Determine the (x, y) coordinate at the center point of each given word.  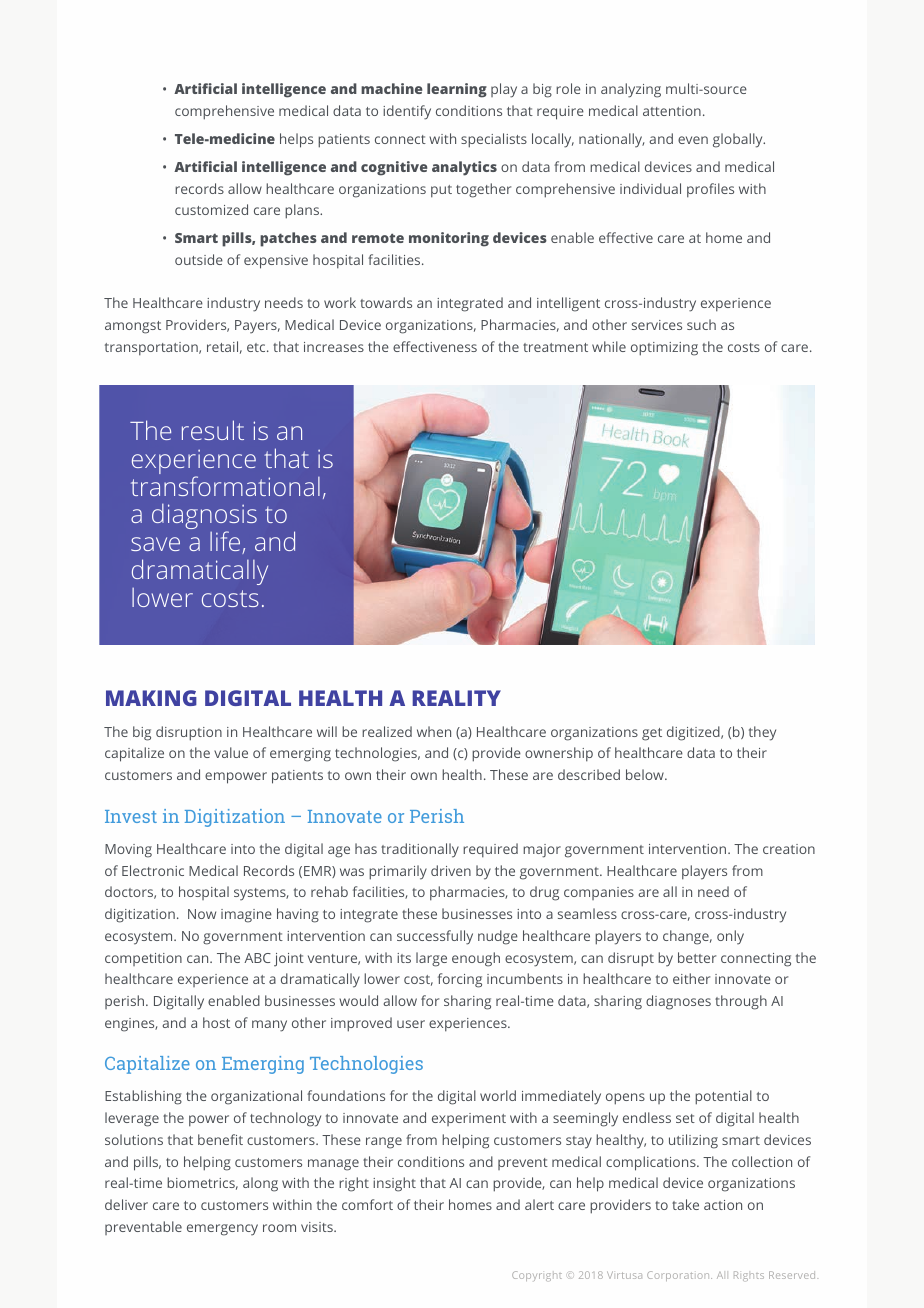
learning (457, 90)
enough (476, 959)
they (762, 733)
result (213, 430)
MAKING (151, 698)
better (697, 957)
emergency (222, 1230)
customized (211, 209)
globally (739, 140)
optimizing (664, 349)
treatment (555, 347)
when (434, 731)
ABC (257, 958)
